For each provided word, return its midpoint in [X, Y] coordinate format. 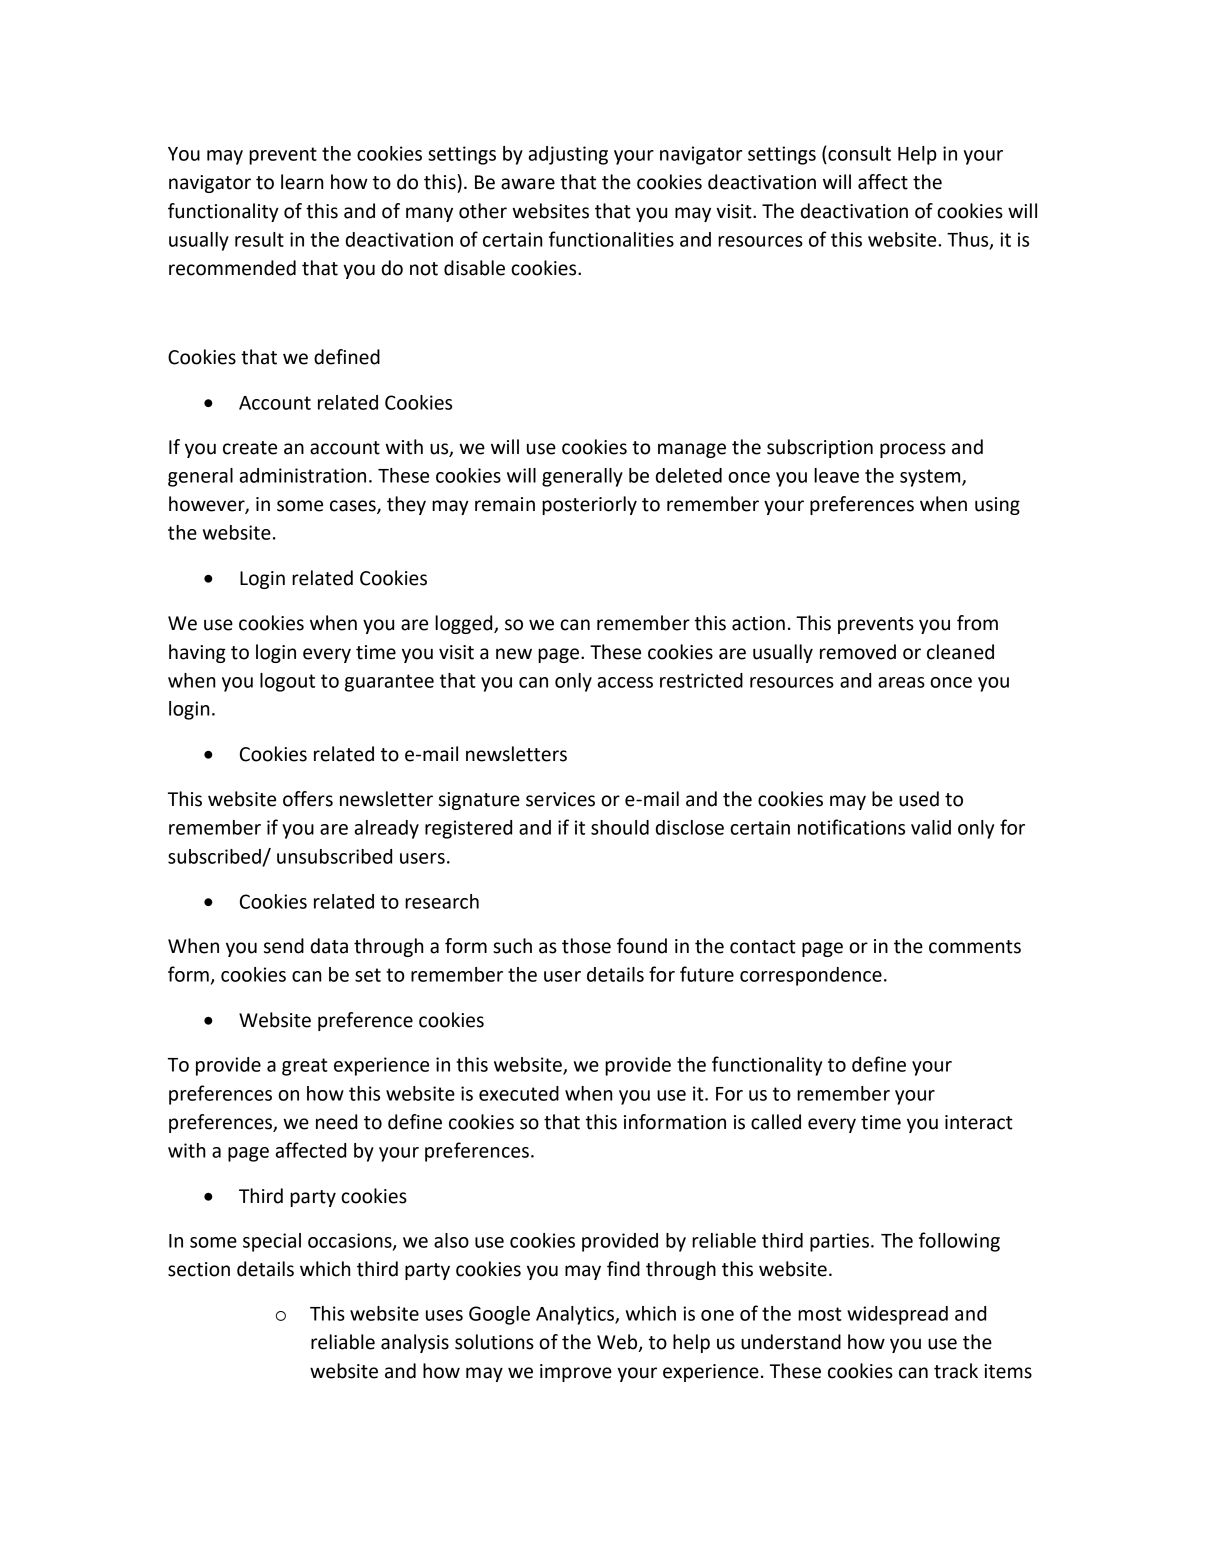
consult [858, 153]
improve [576, 1373]
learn [302, 182]
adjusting [568, 155]
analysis [415, 1343]
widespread [897, 1315]
